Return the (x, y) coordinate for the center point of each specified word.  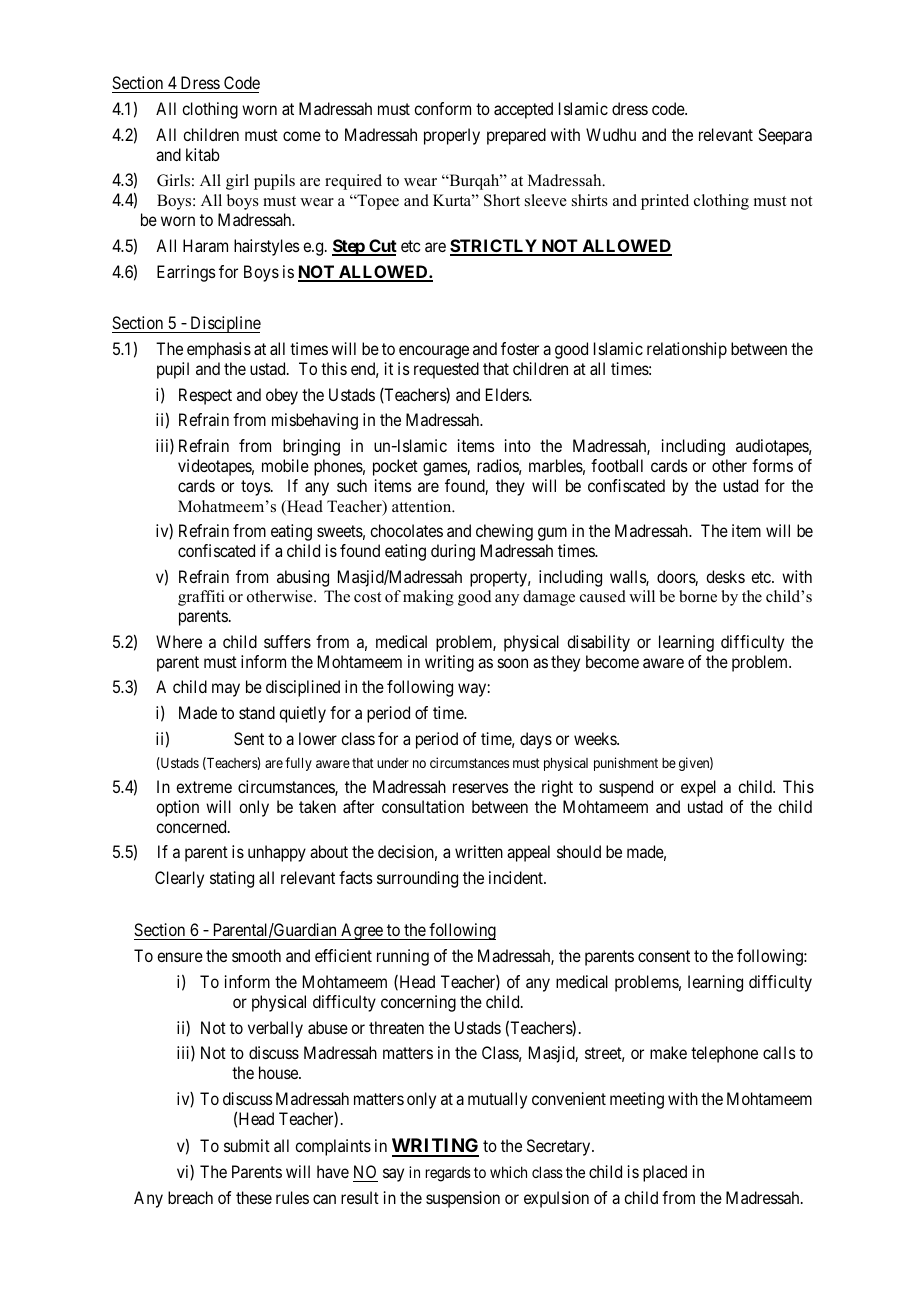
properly (452, 136)
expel (698, 788)
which (508, 1172)
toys (256, 488)
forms (772, 465)
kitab (203, 154)
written (479, 851)
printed (665, 202)
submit (247, 1145)
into (518, 445)
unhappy (277, 853)
